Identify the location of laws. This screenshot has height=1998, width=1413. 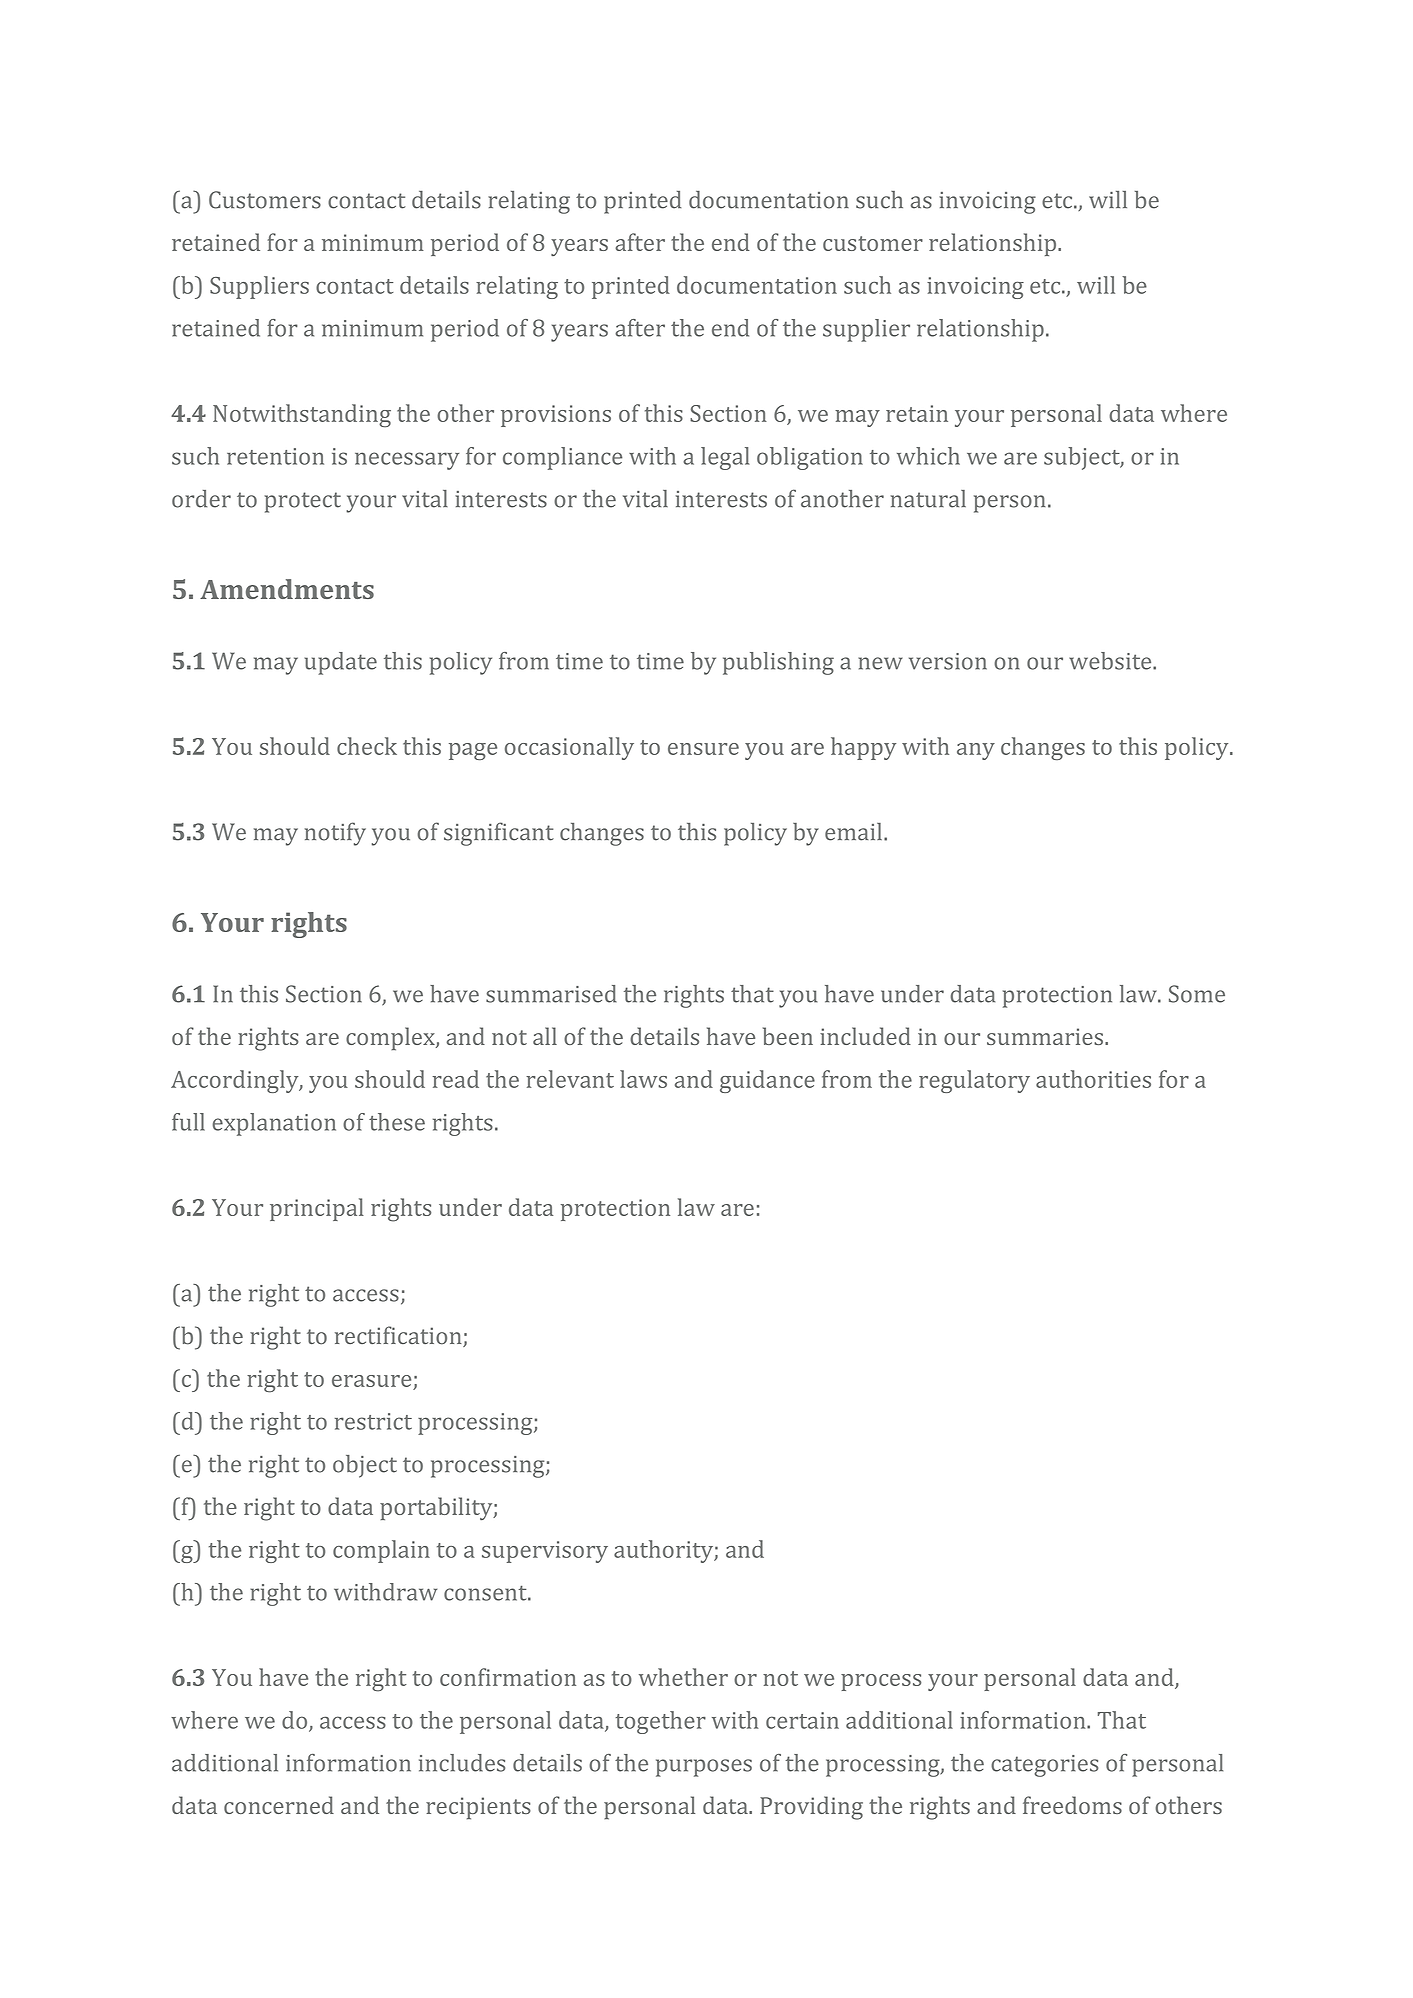
(643, 1079).
